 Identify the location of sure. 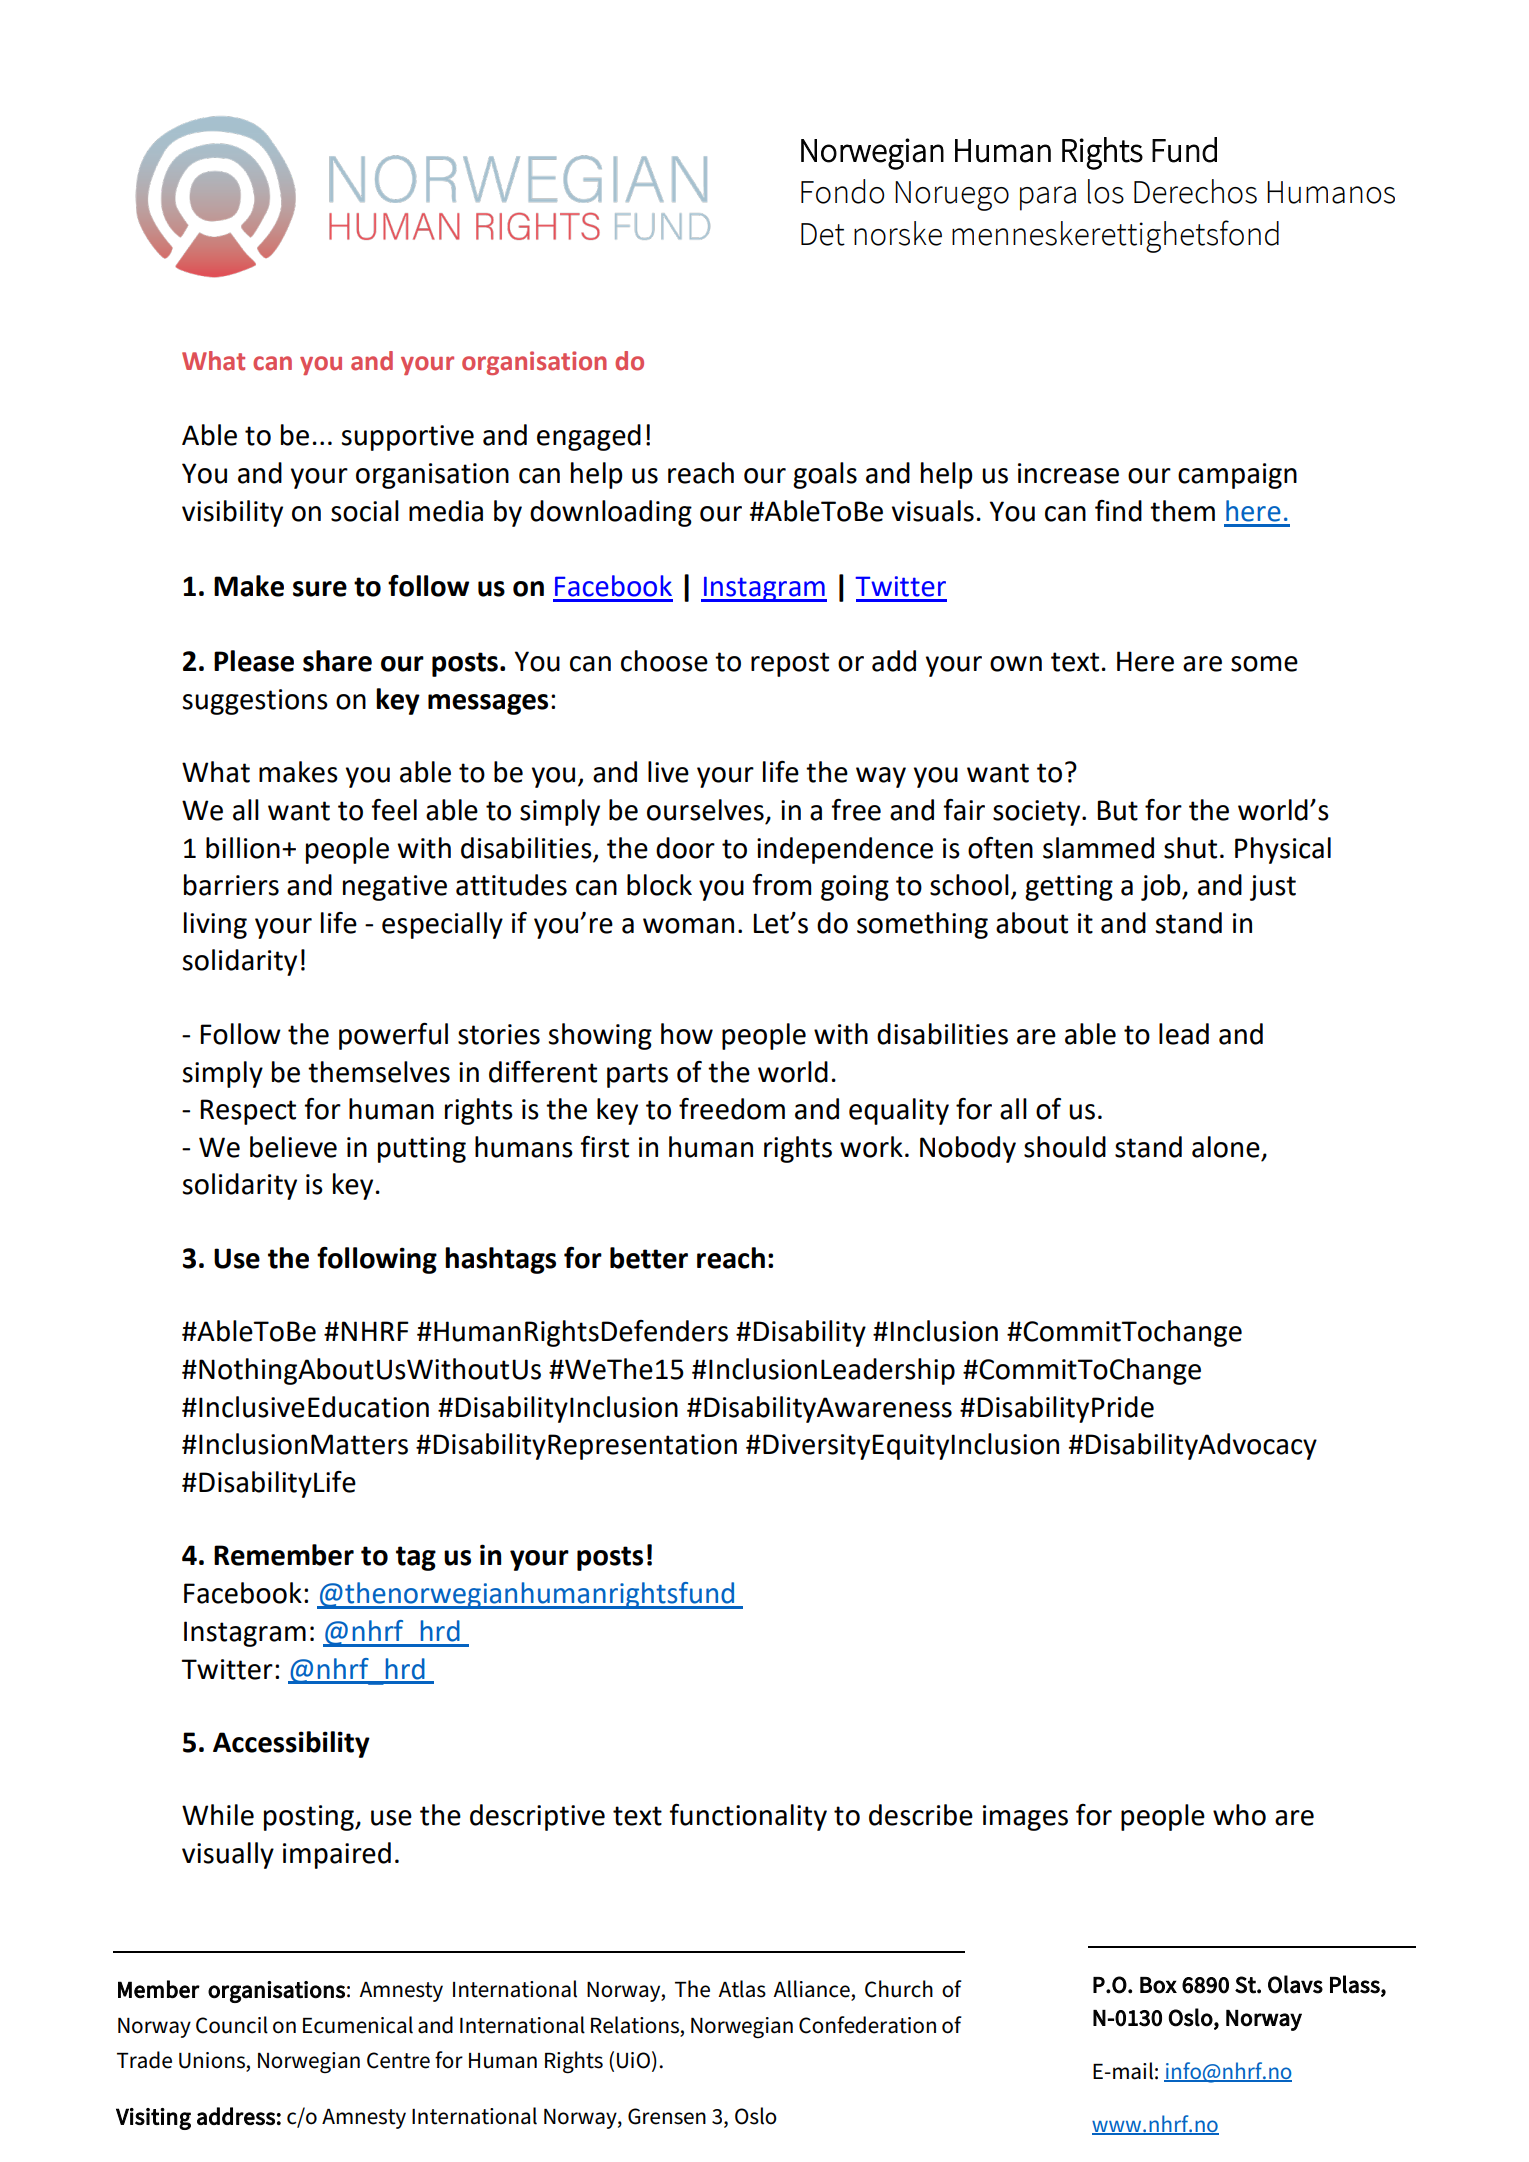
(320, 589).
